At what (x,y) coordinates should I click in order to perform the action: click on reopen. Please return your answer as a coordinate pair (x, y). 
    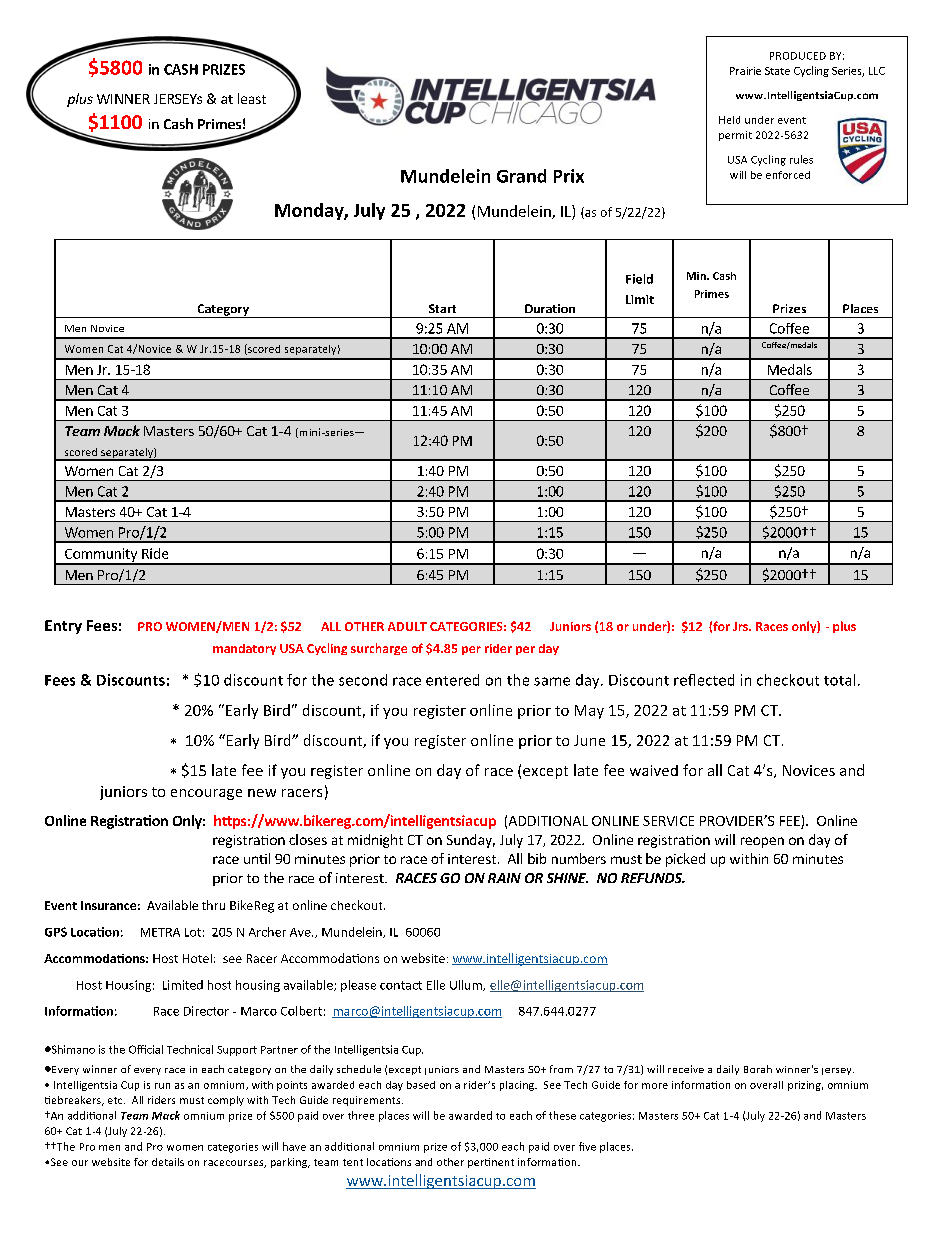
    Looking at the image, I should click on (762, 842).
